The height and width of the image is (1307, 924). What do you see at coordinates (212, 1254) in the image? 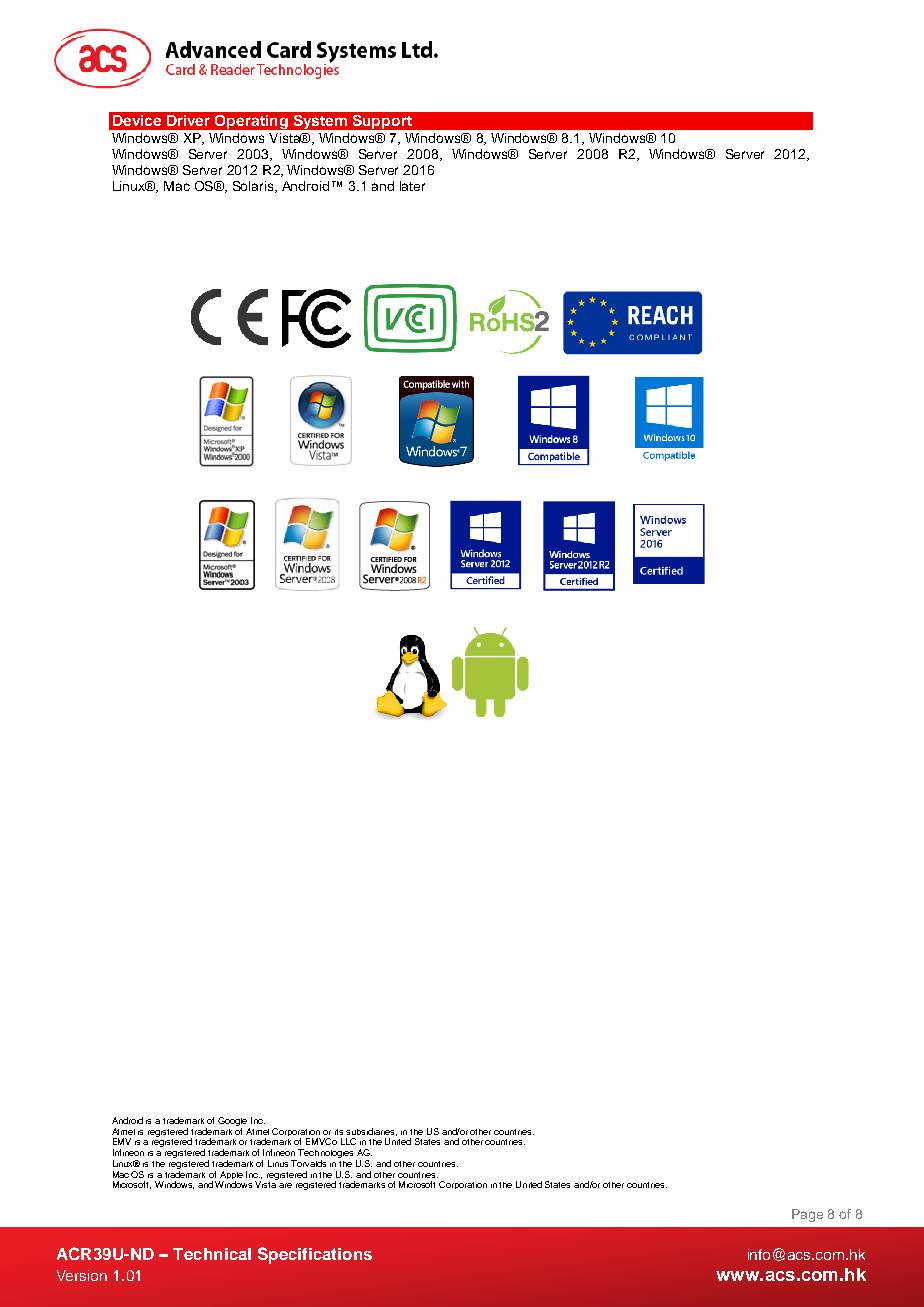
I see `Technical` at bounding box center [212, 1254].
